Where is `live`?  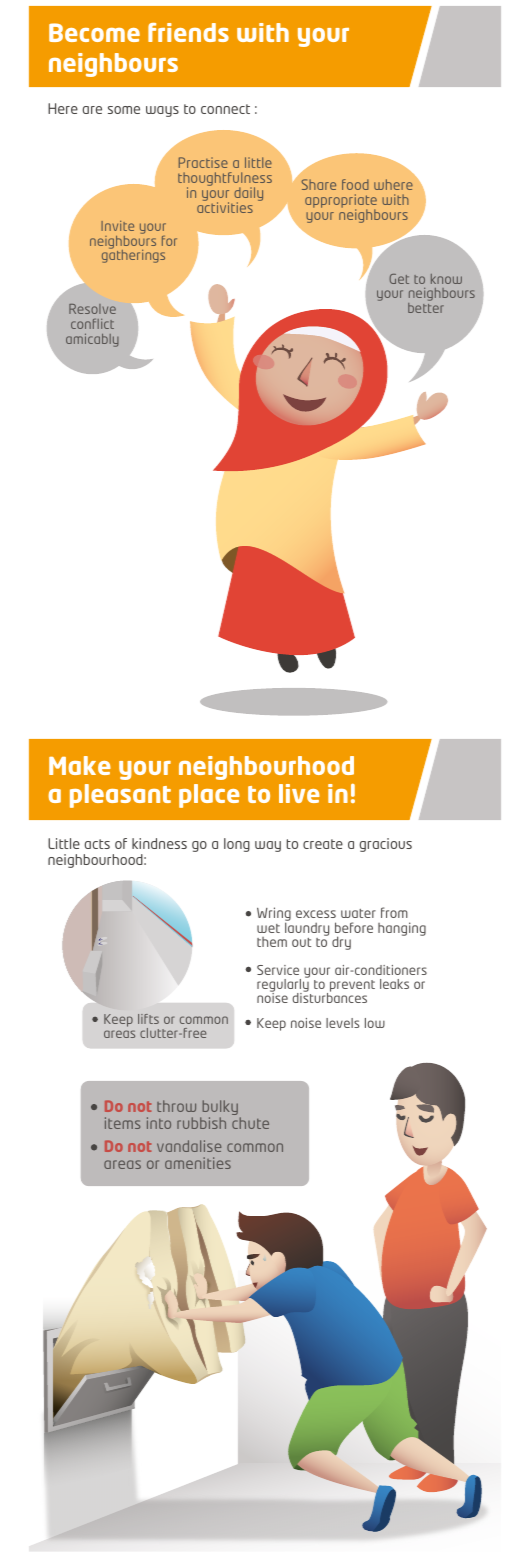 live is located at coordinates (299, 793).
